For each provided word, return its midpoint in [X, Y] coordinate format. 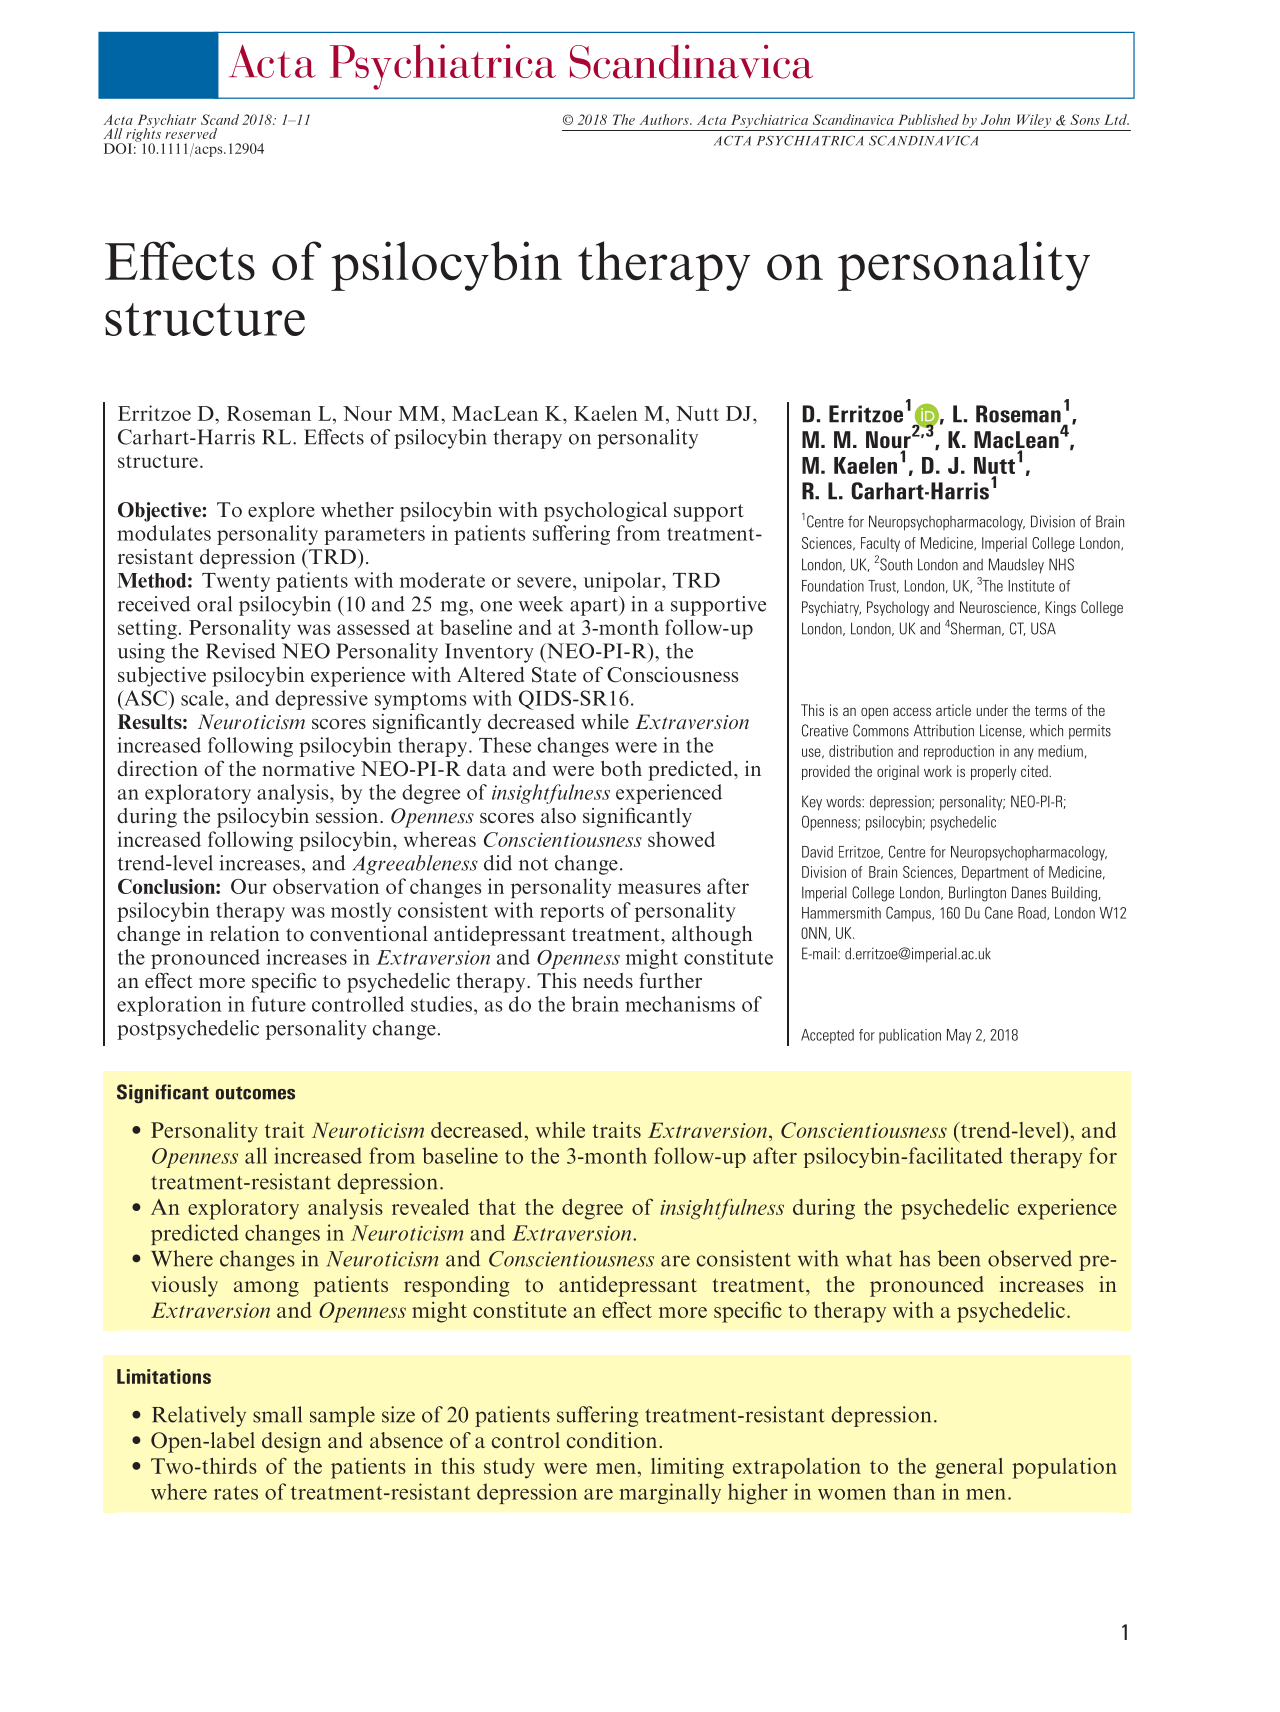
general [969, 1468]
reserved [191, 133]
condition [612, 1440]
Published [928, 119]
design [291, 1442]
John [995, 119]
